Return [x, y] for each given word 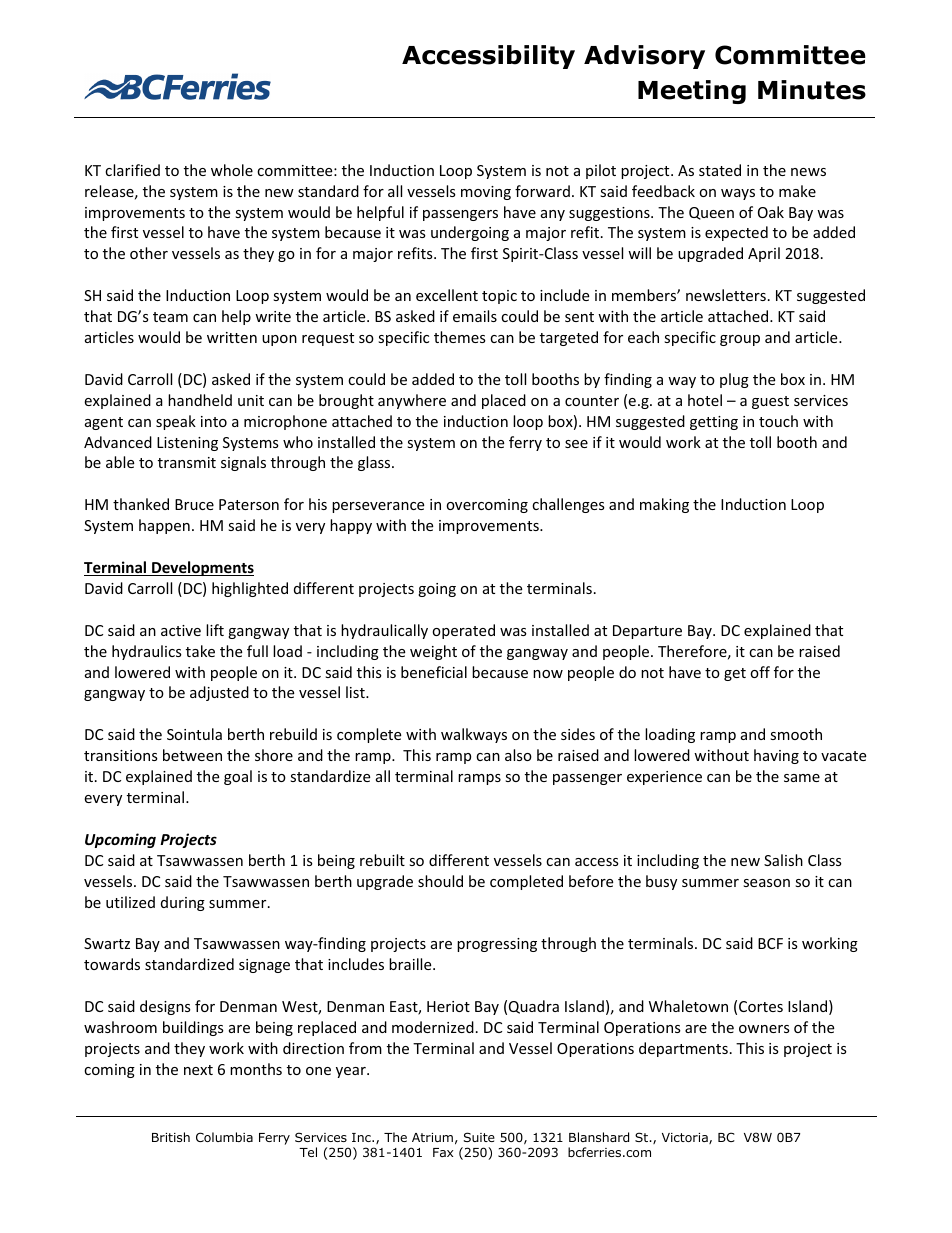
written [232, 337]
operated [463, 631]
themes [460, 337]
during [183, 903]
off [760, 672]
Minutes [812, 90]
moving [486, 193]
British [171, 1137]
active [181, 630]
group [740, 340]
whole [232, 170]
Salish [783, 860]
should [440, 881]
